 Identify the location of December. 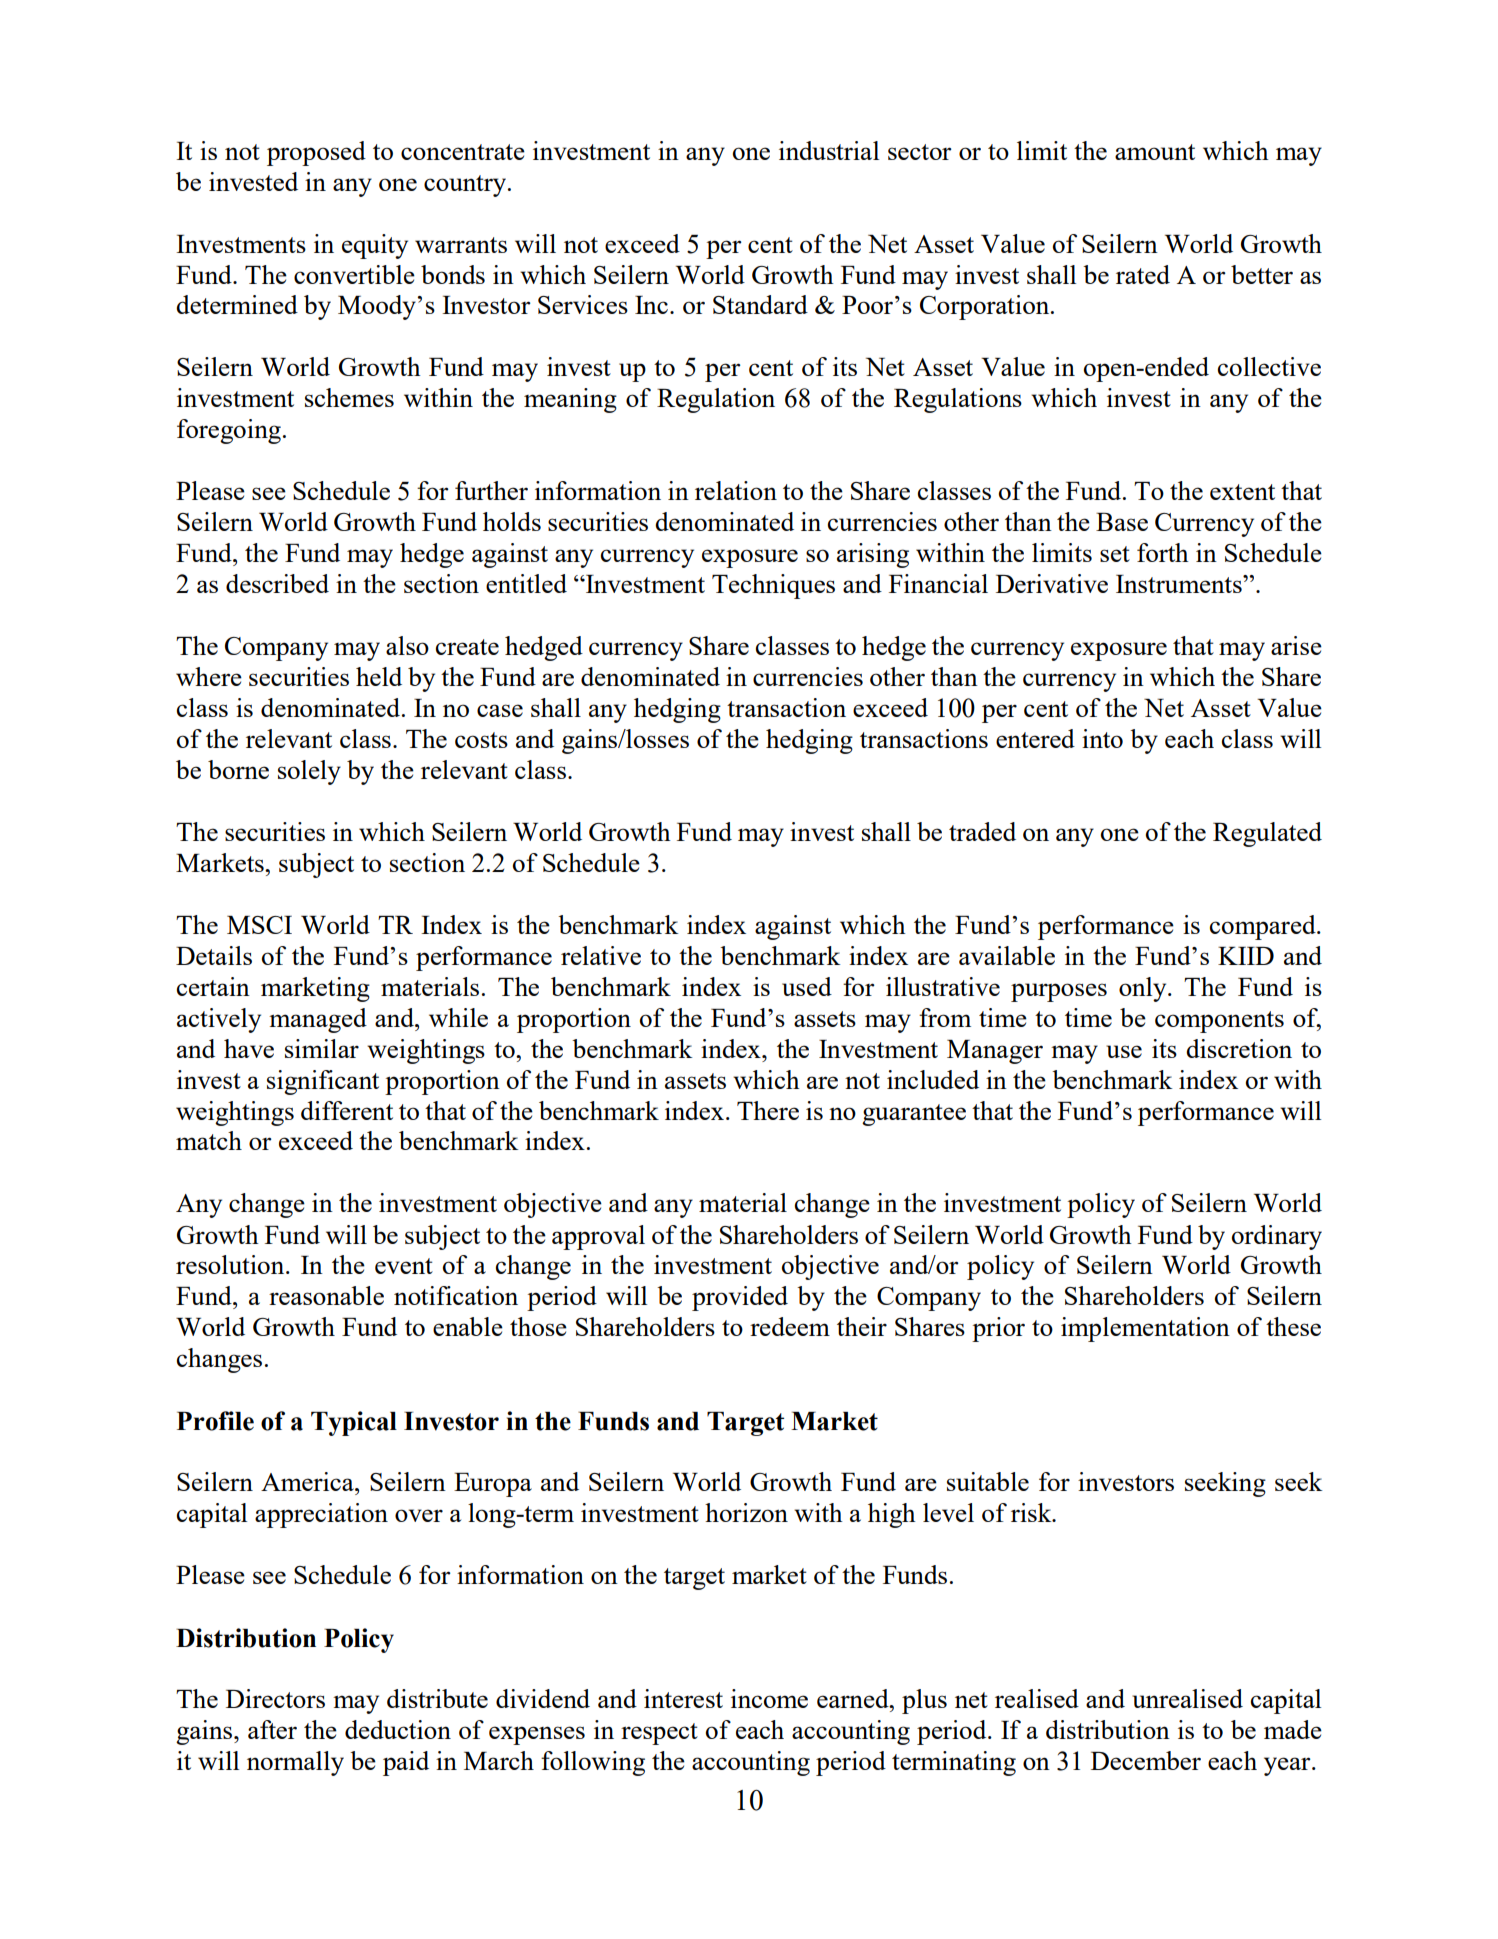
(1146, 1760).
